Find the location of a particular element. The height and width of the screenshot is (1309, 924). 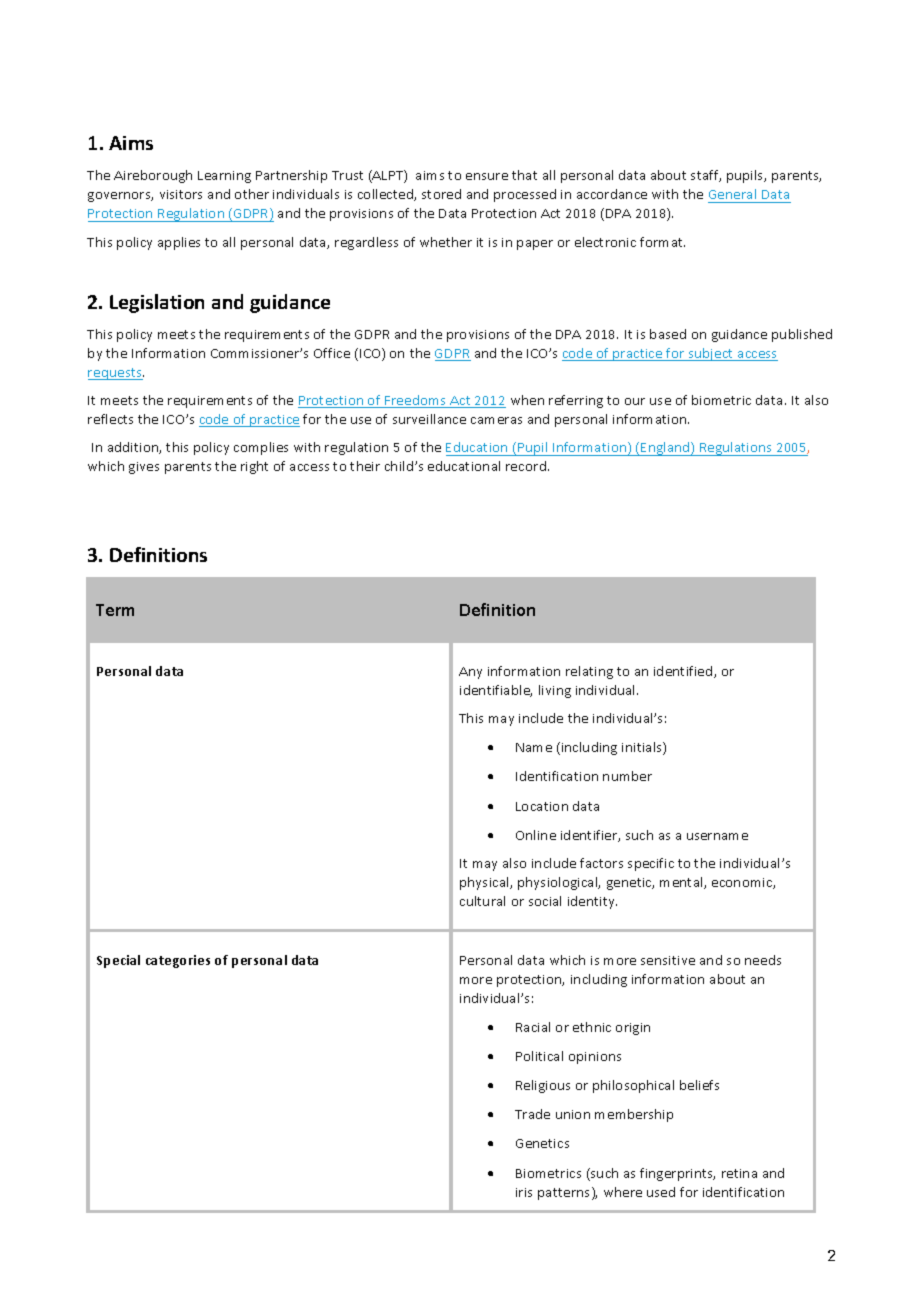

retina is located at coordinates (739, 1173).
